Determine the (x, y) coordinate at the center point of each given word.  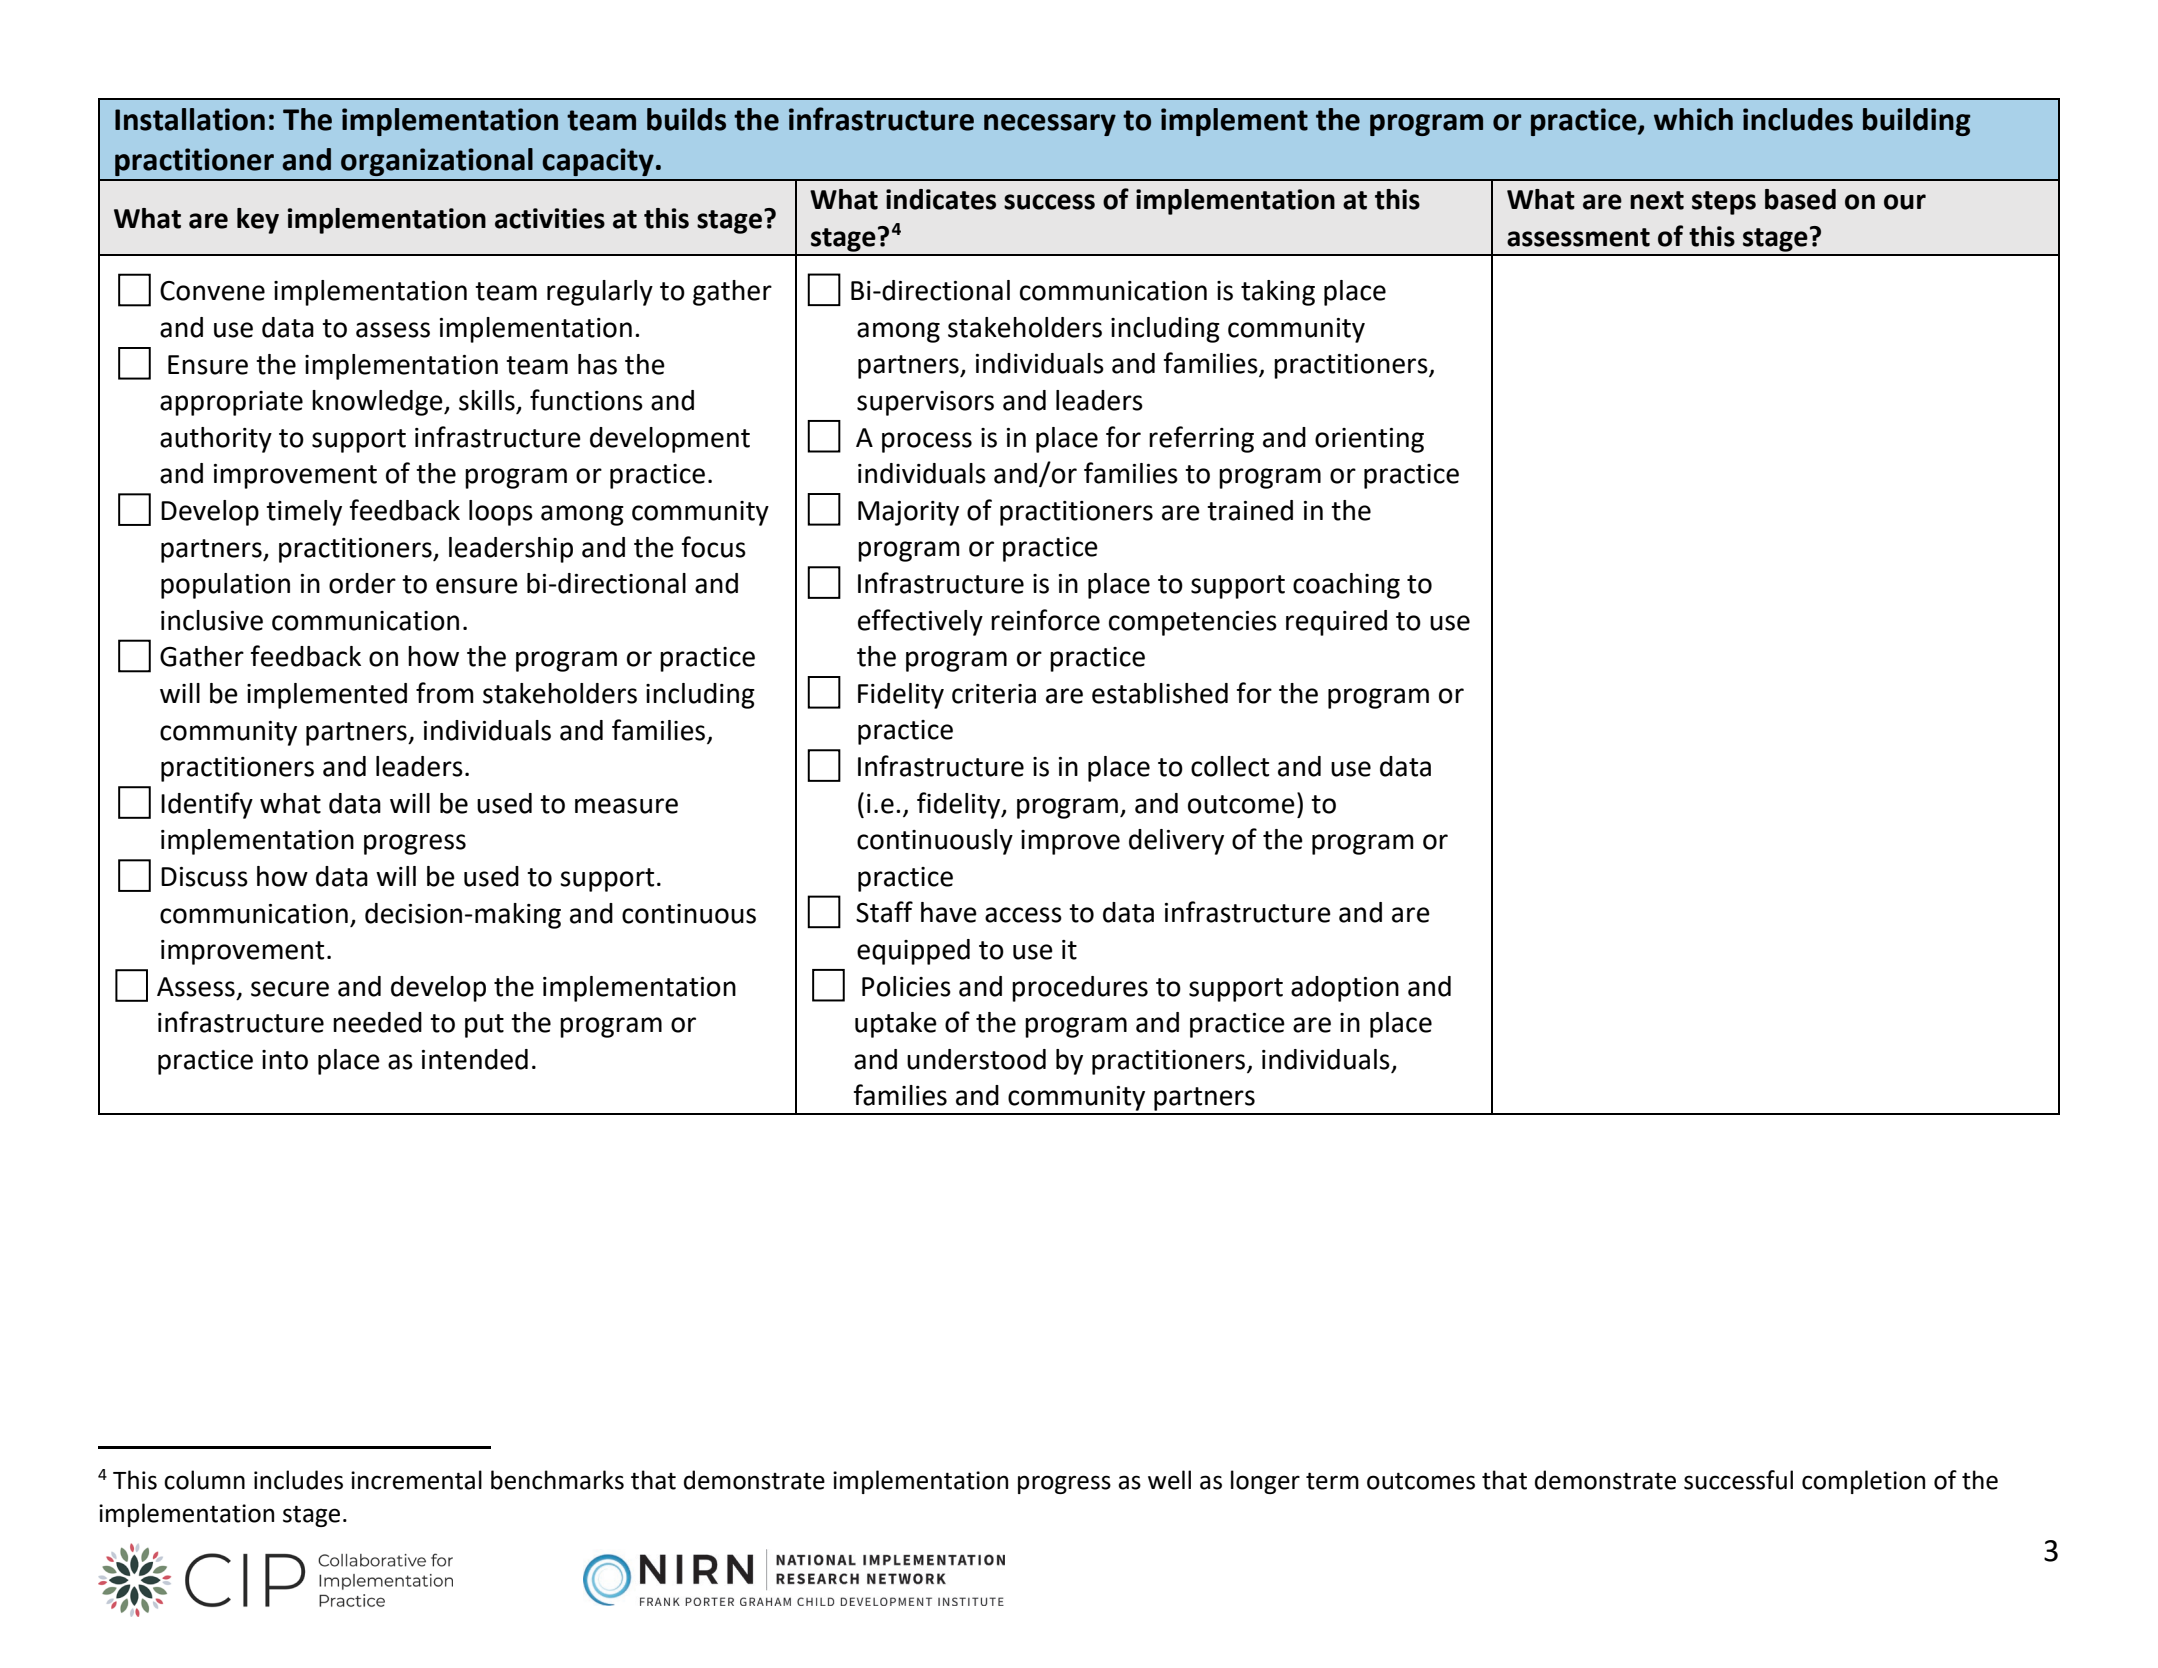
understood (976, 1059)
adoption (1345, 989)
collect (1230, 766)
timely (304, 513)
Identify (207, 805)
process (927, 442)
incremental (416, 1480)
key (258, 221)
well (1169, 1480)
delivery (1176, 842)
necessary (1050, 125)
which (1693, 119)
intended (475, 1059)
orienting (1369, 440)
